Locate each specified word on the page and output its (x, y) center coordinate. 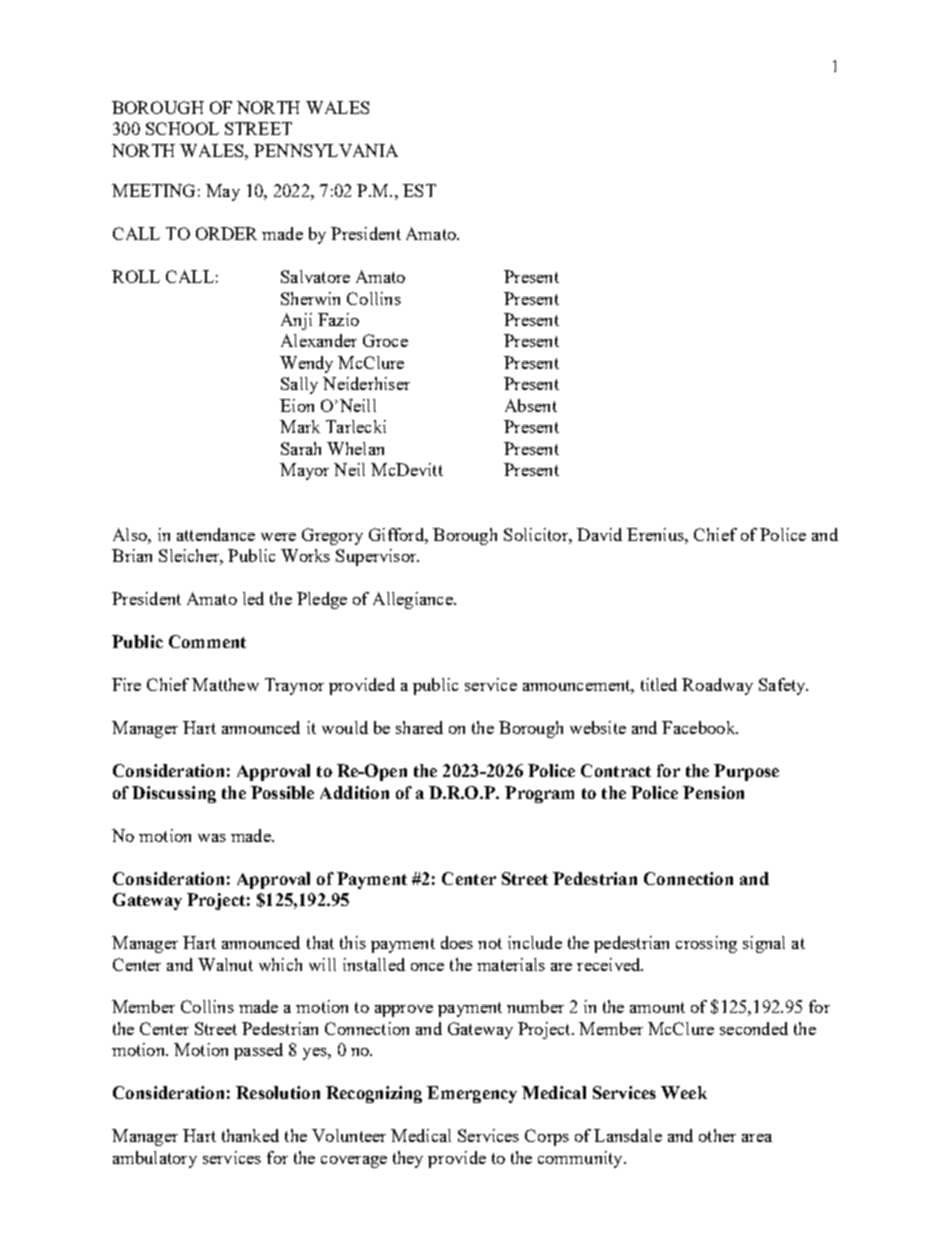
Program (539, 794)
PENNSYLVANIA (326, 150)
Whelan (355, 448)
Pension (713, 792)
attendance (216, 534)
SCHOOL (182, 128)
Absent (531, 405)
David (599, 534)
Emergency (472, 1094)
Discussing (174, 794)
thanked (250, 1135)
